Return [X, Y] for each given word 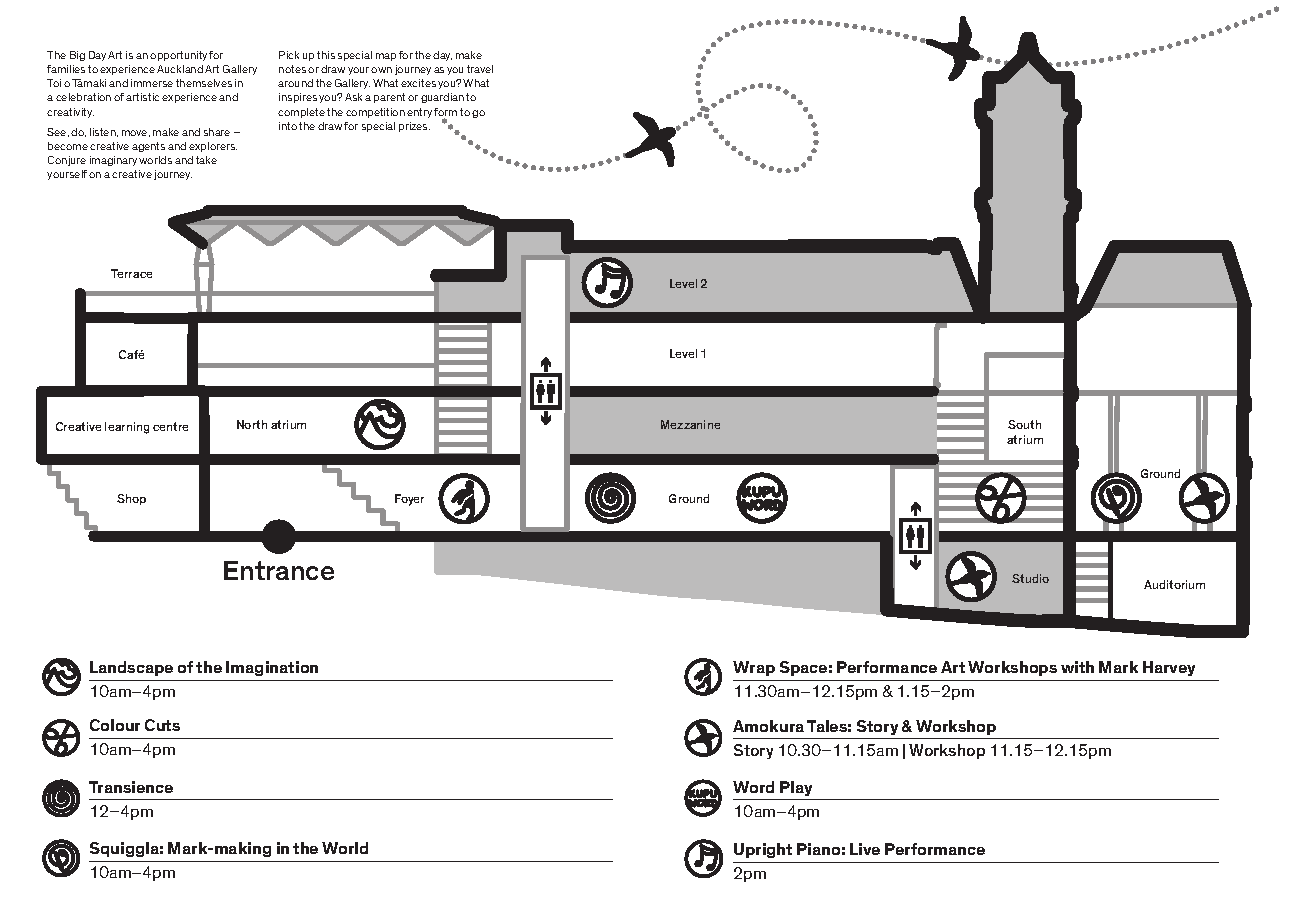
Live [865, 849]
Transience [131, 787]
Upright [763, 850]
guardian [442, 98]
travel [480, 69]
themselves [204, 83]
